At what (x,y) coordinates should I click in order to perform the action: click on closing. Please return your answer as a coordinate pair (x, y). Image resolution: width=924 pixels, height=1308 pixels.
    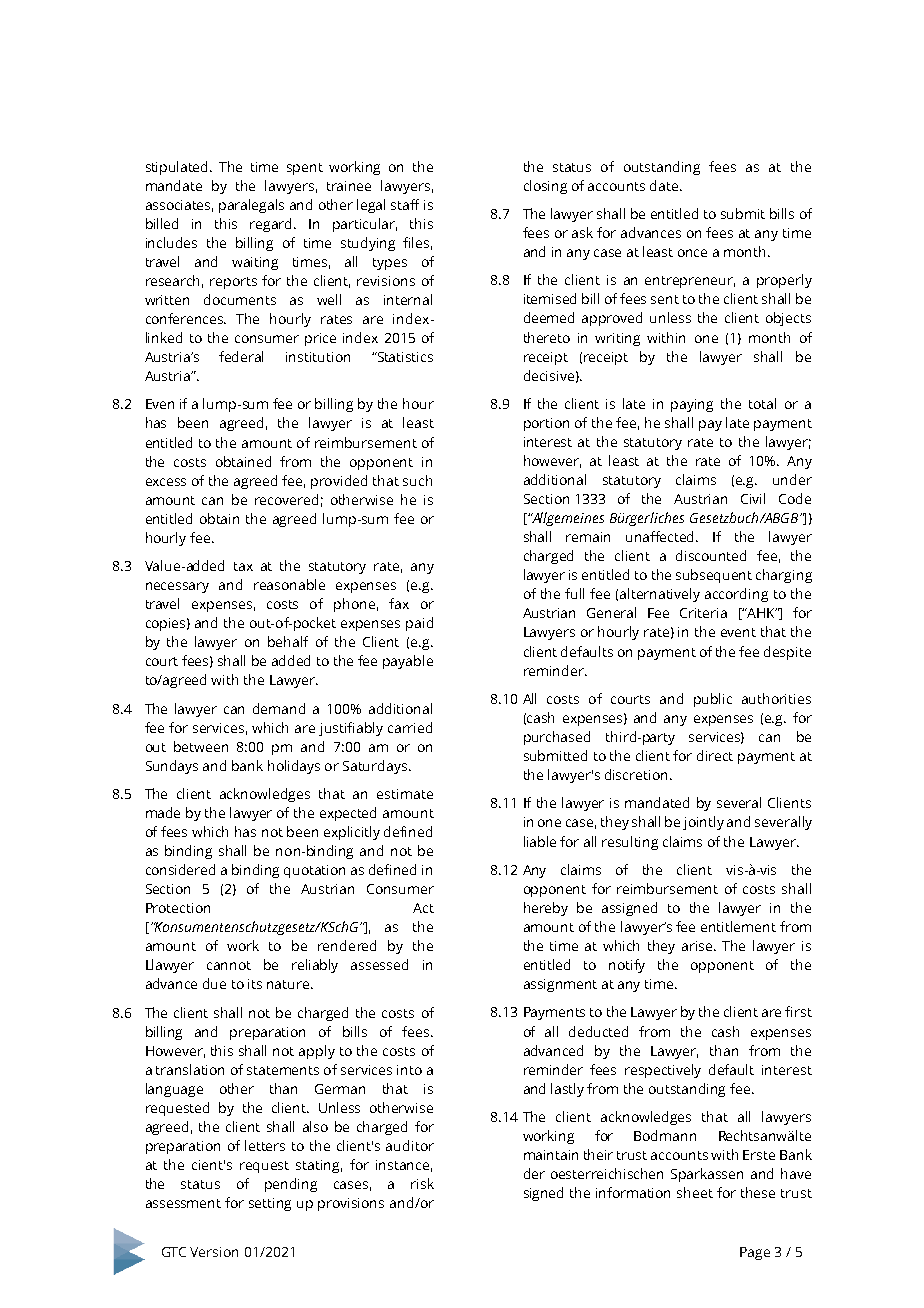
    Looking at the image, I should click on (545, 187).
